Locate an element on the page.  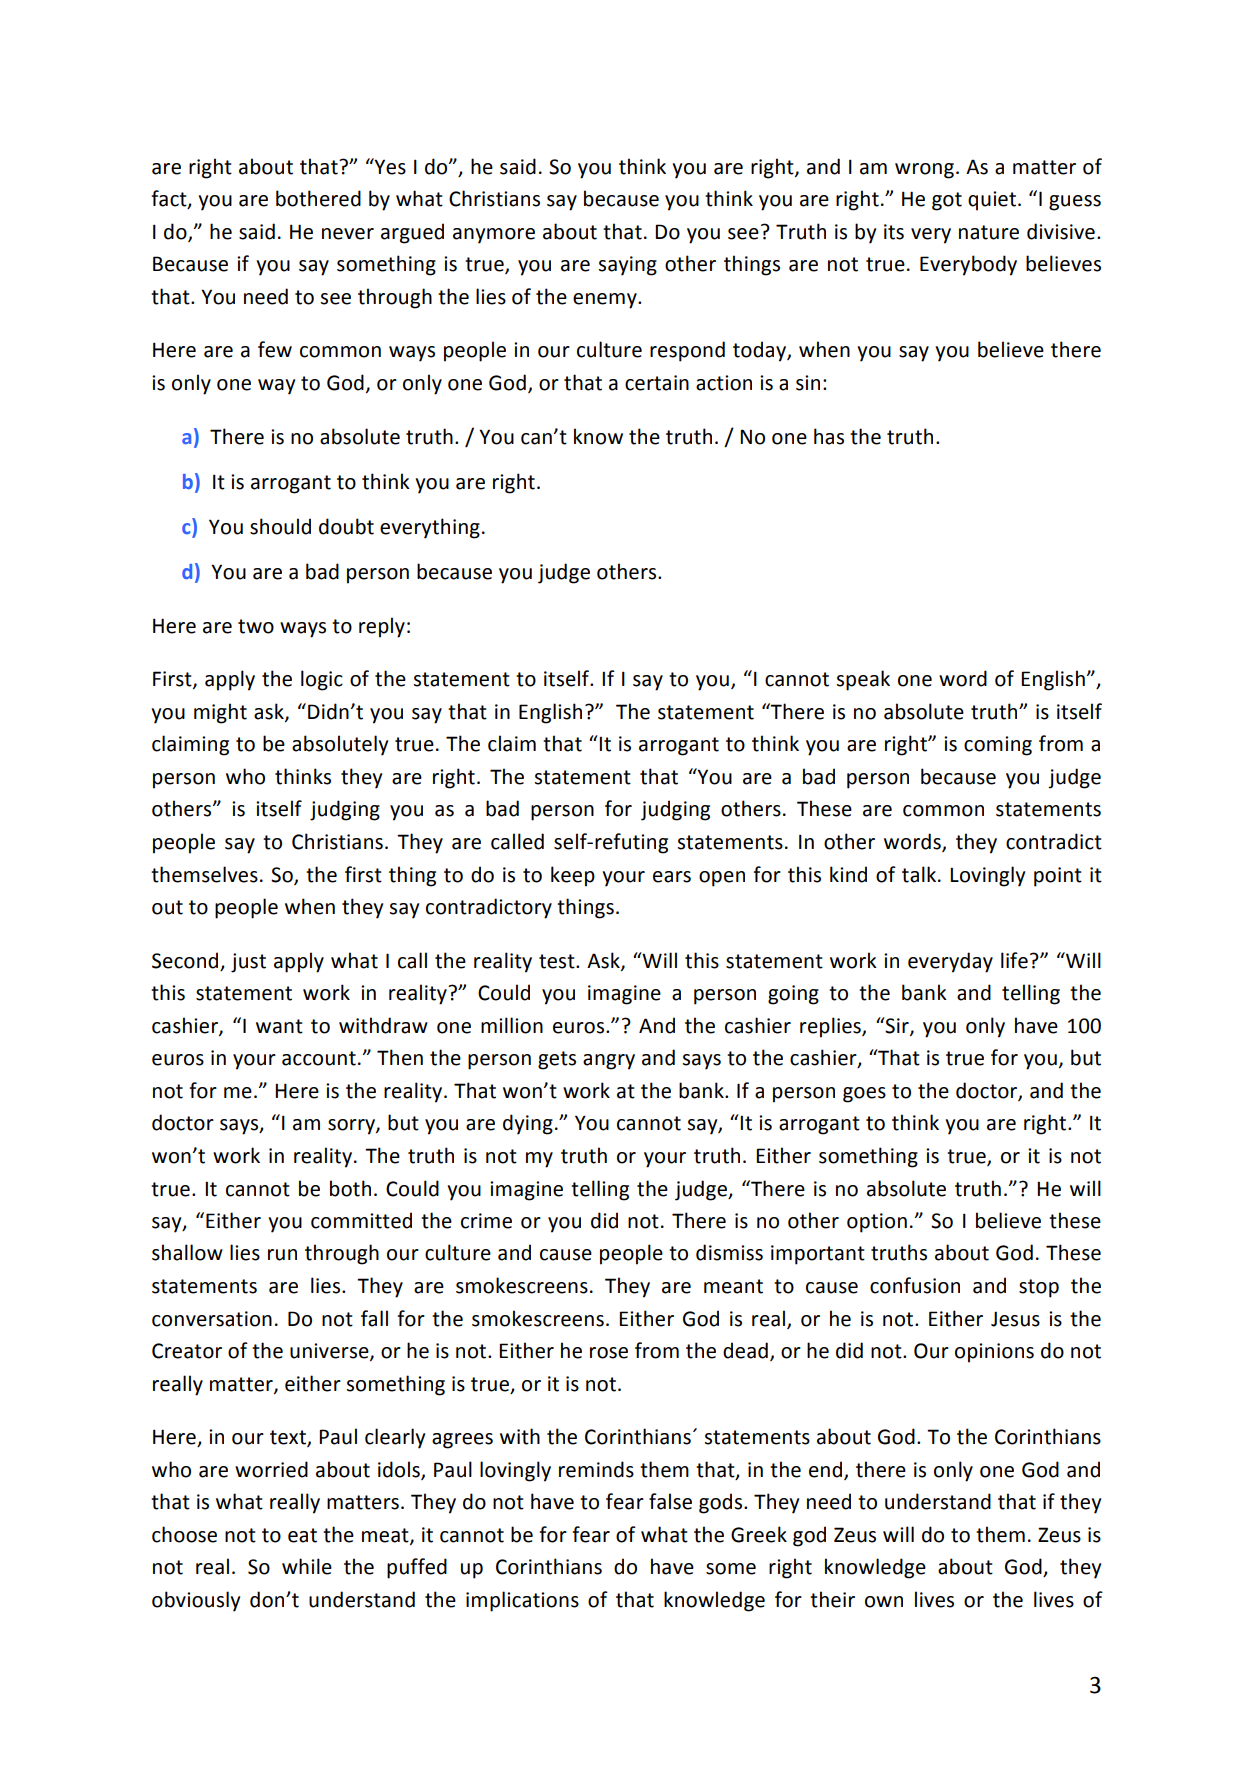
just is located at coordinates (248, 963).
